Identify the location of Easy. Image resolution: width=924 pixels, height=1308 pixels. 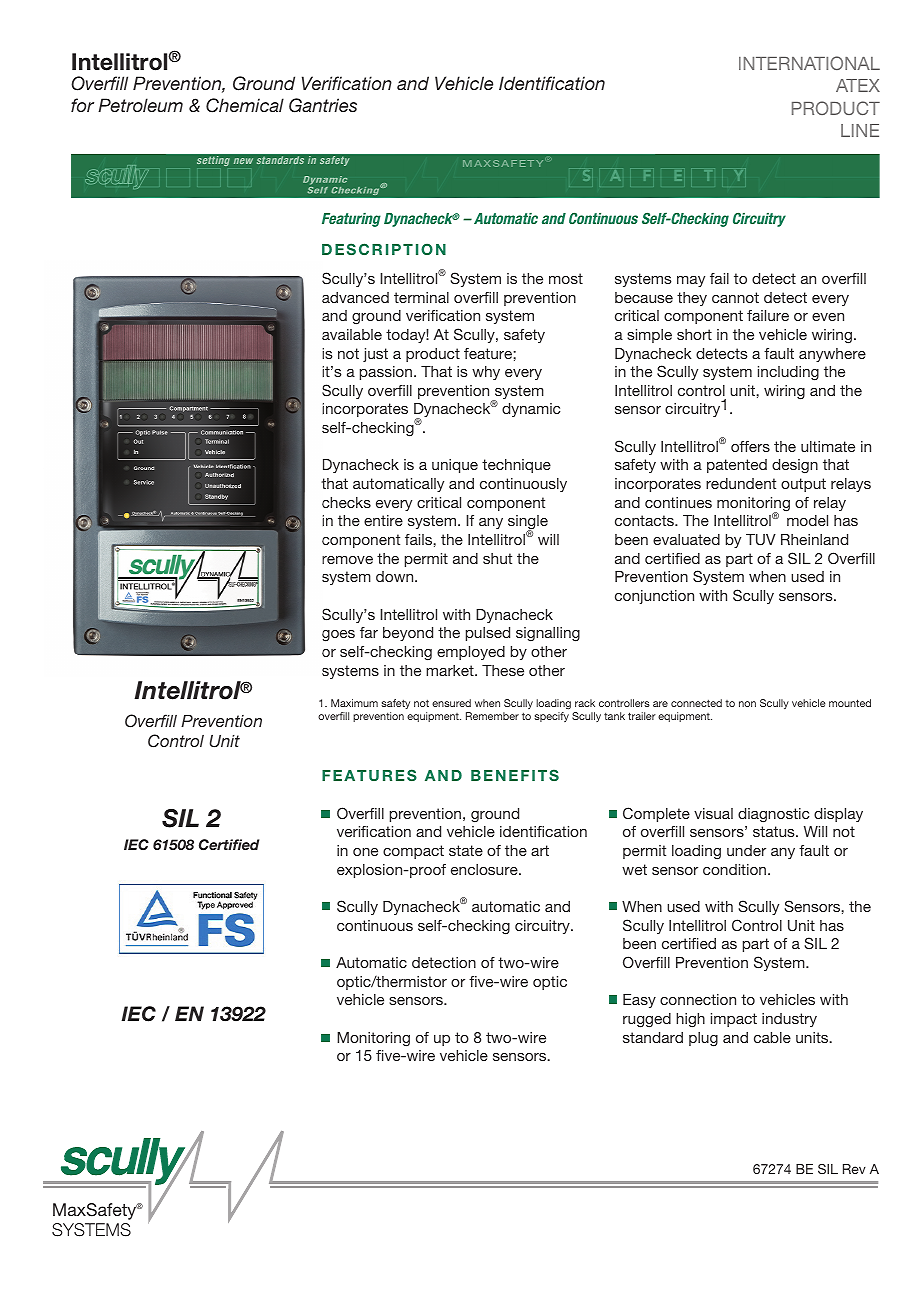
(639, 1001).
